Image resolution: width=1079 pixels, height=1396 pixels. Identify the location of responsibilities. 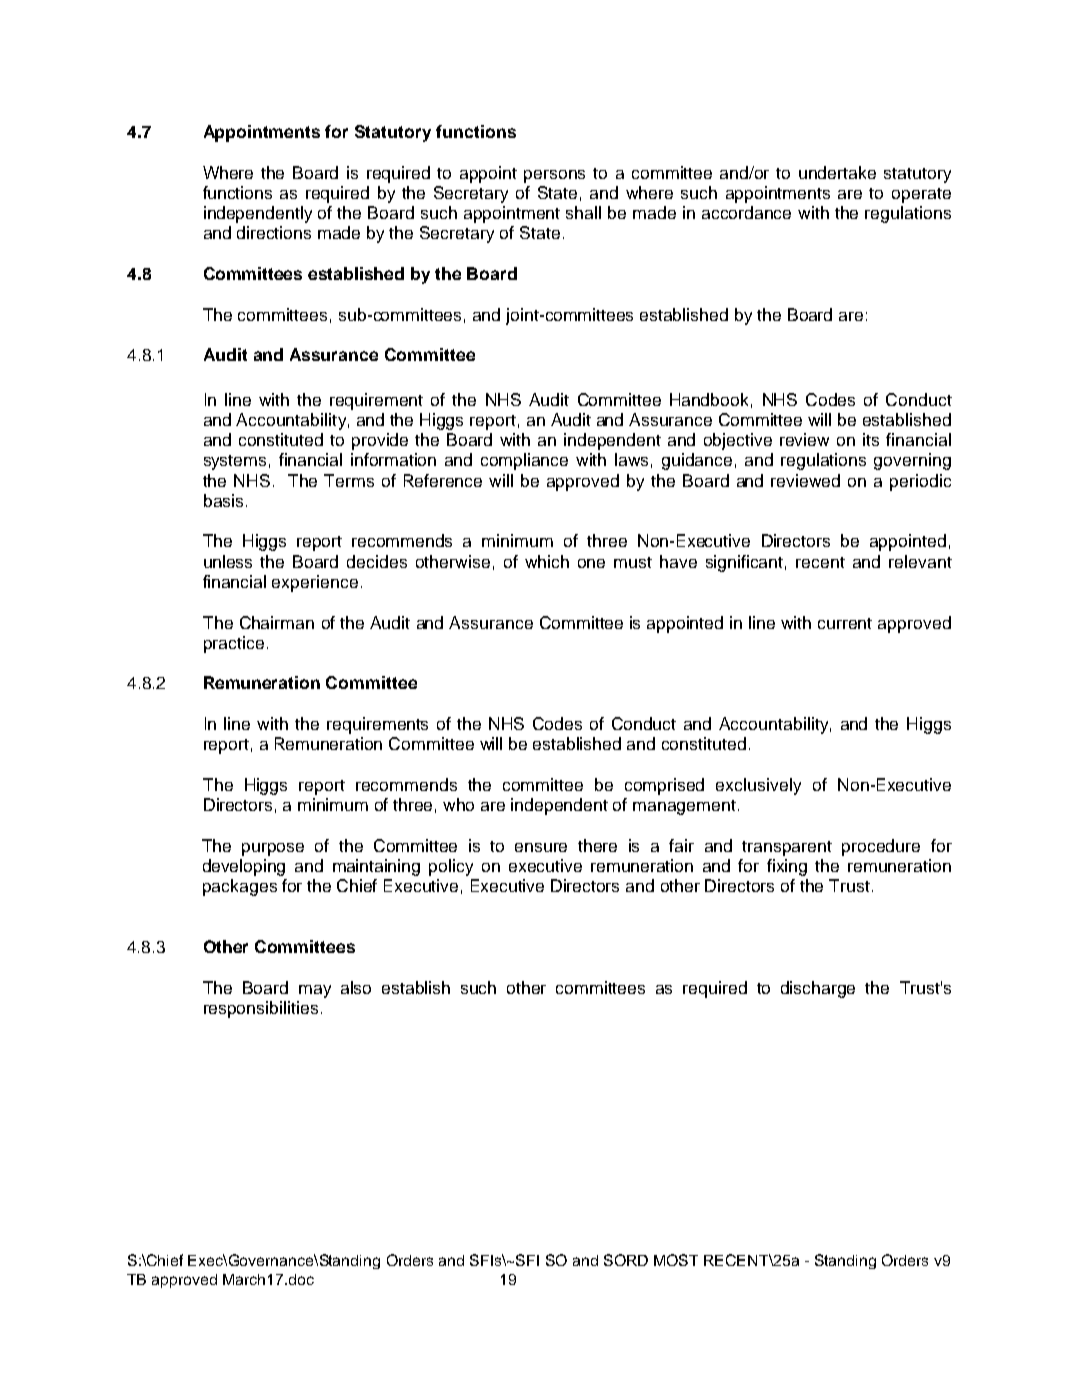
(261, 1009).
